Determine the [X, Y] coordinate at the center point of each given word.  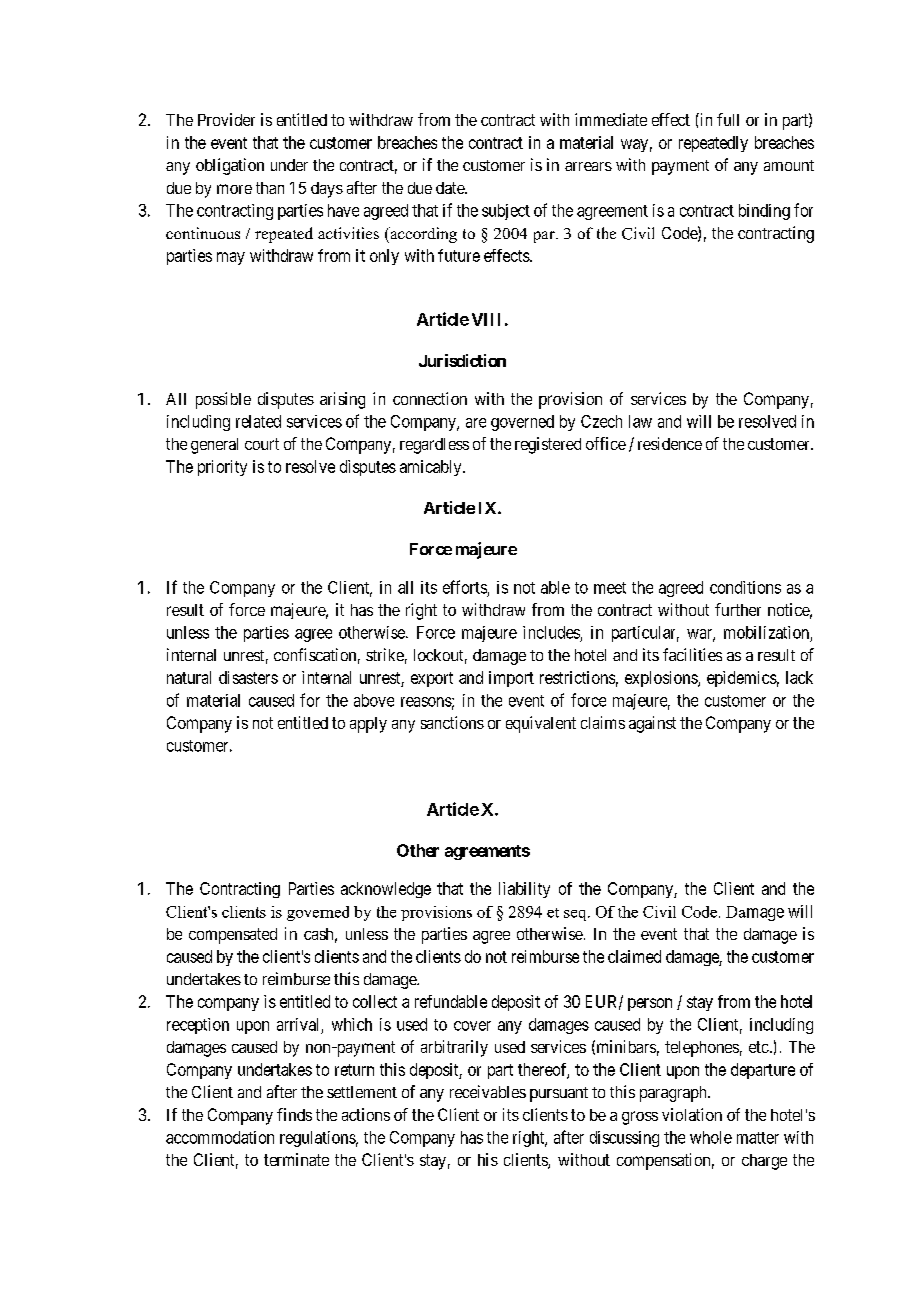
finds [294, 1114]
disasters [248, 677]
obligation [230, 166]
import [511, 679]
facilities [692, 654]
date [451, 188]
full [728, 119]
